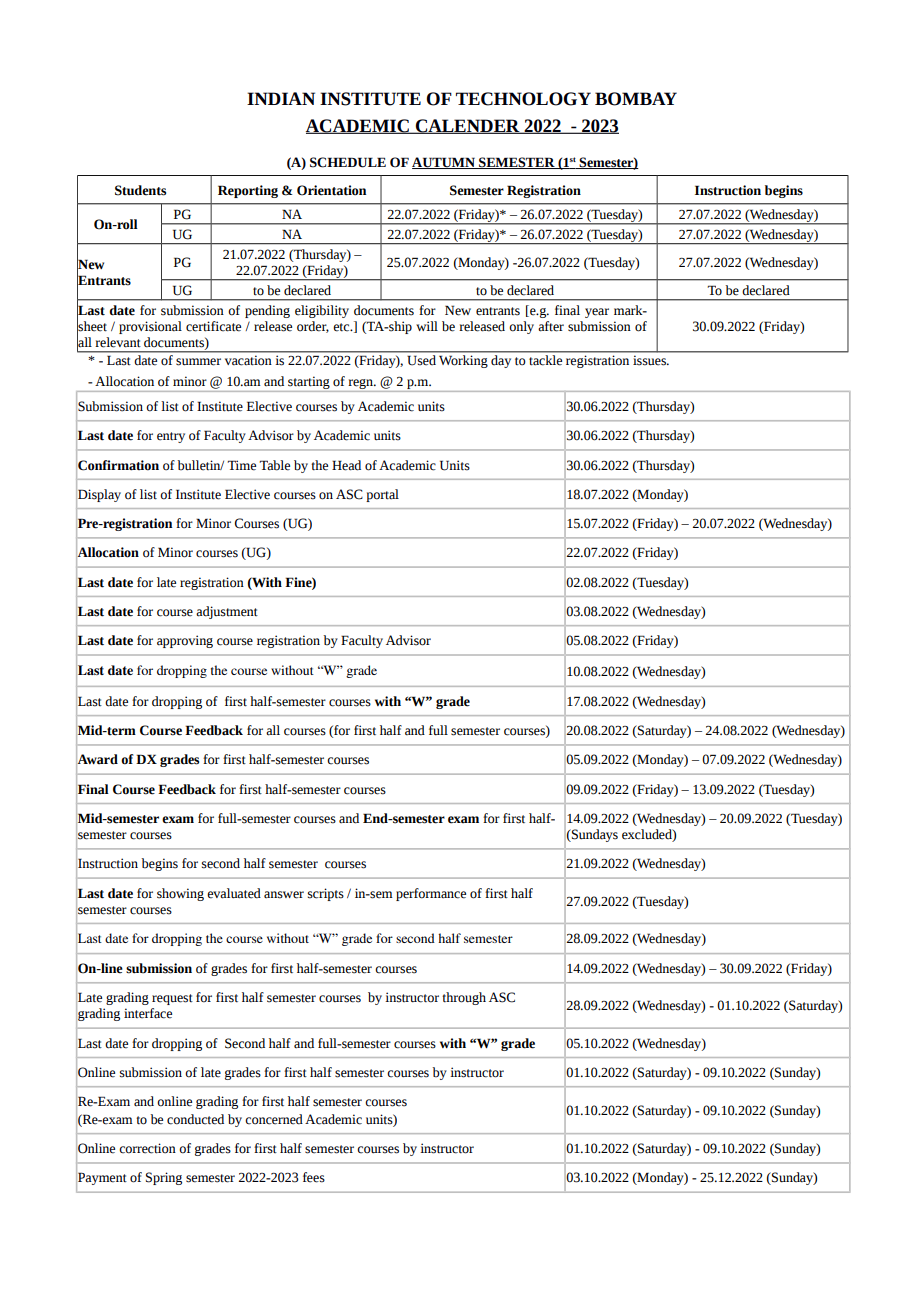 This page has height=1308, width=924. I want to click on SCHEDULE, so click(348, 162).
